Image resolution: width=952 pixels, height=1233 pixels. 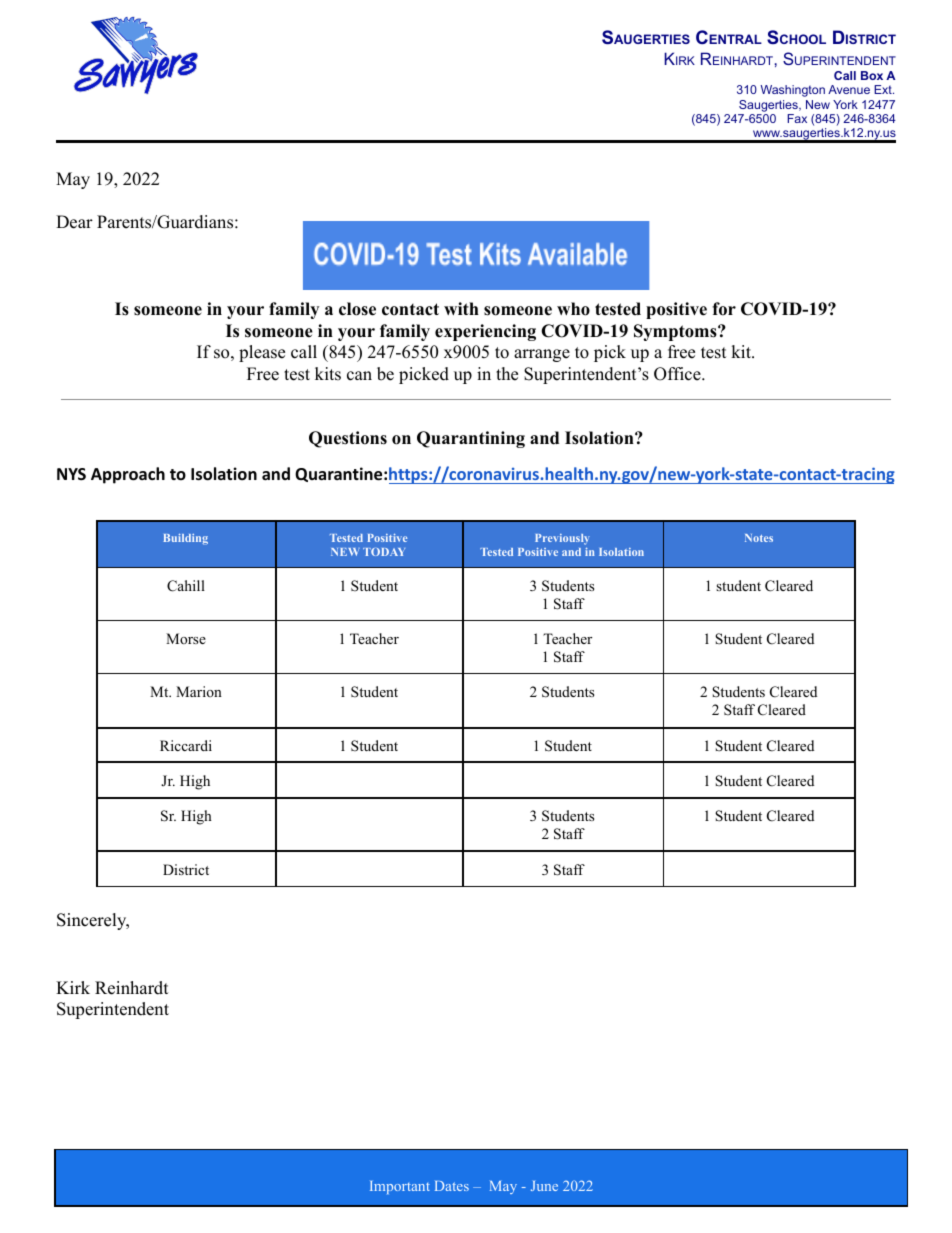 I want to click on Dear, so click(x=74, y=222).
